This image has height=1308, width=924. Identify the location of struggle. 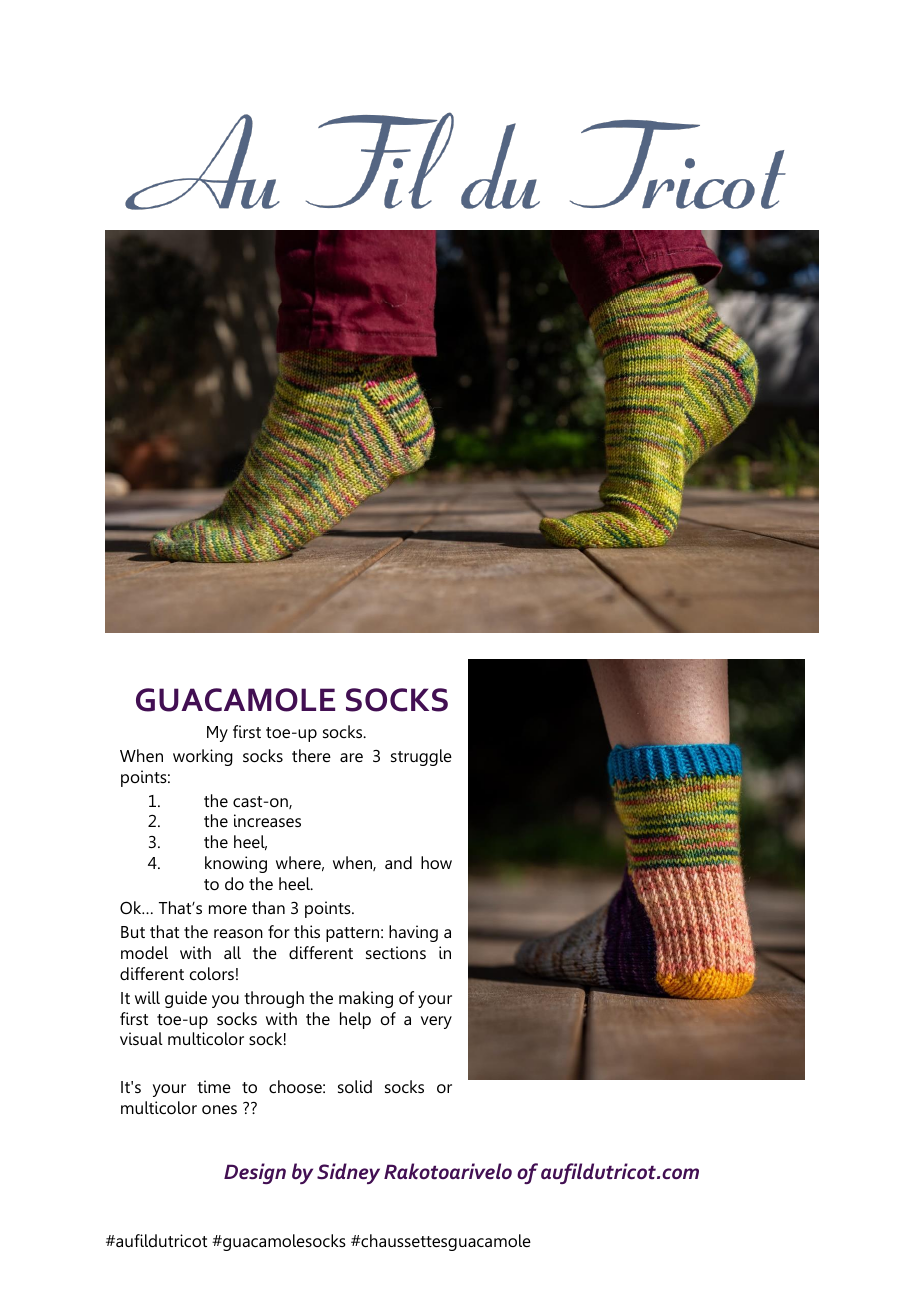
(421, 757).
